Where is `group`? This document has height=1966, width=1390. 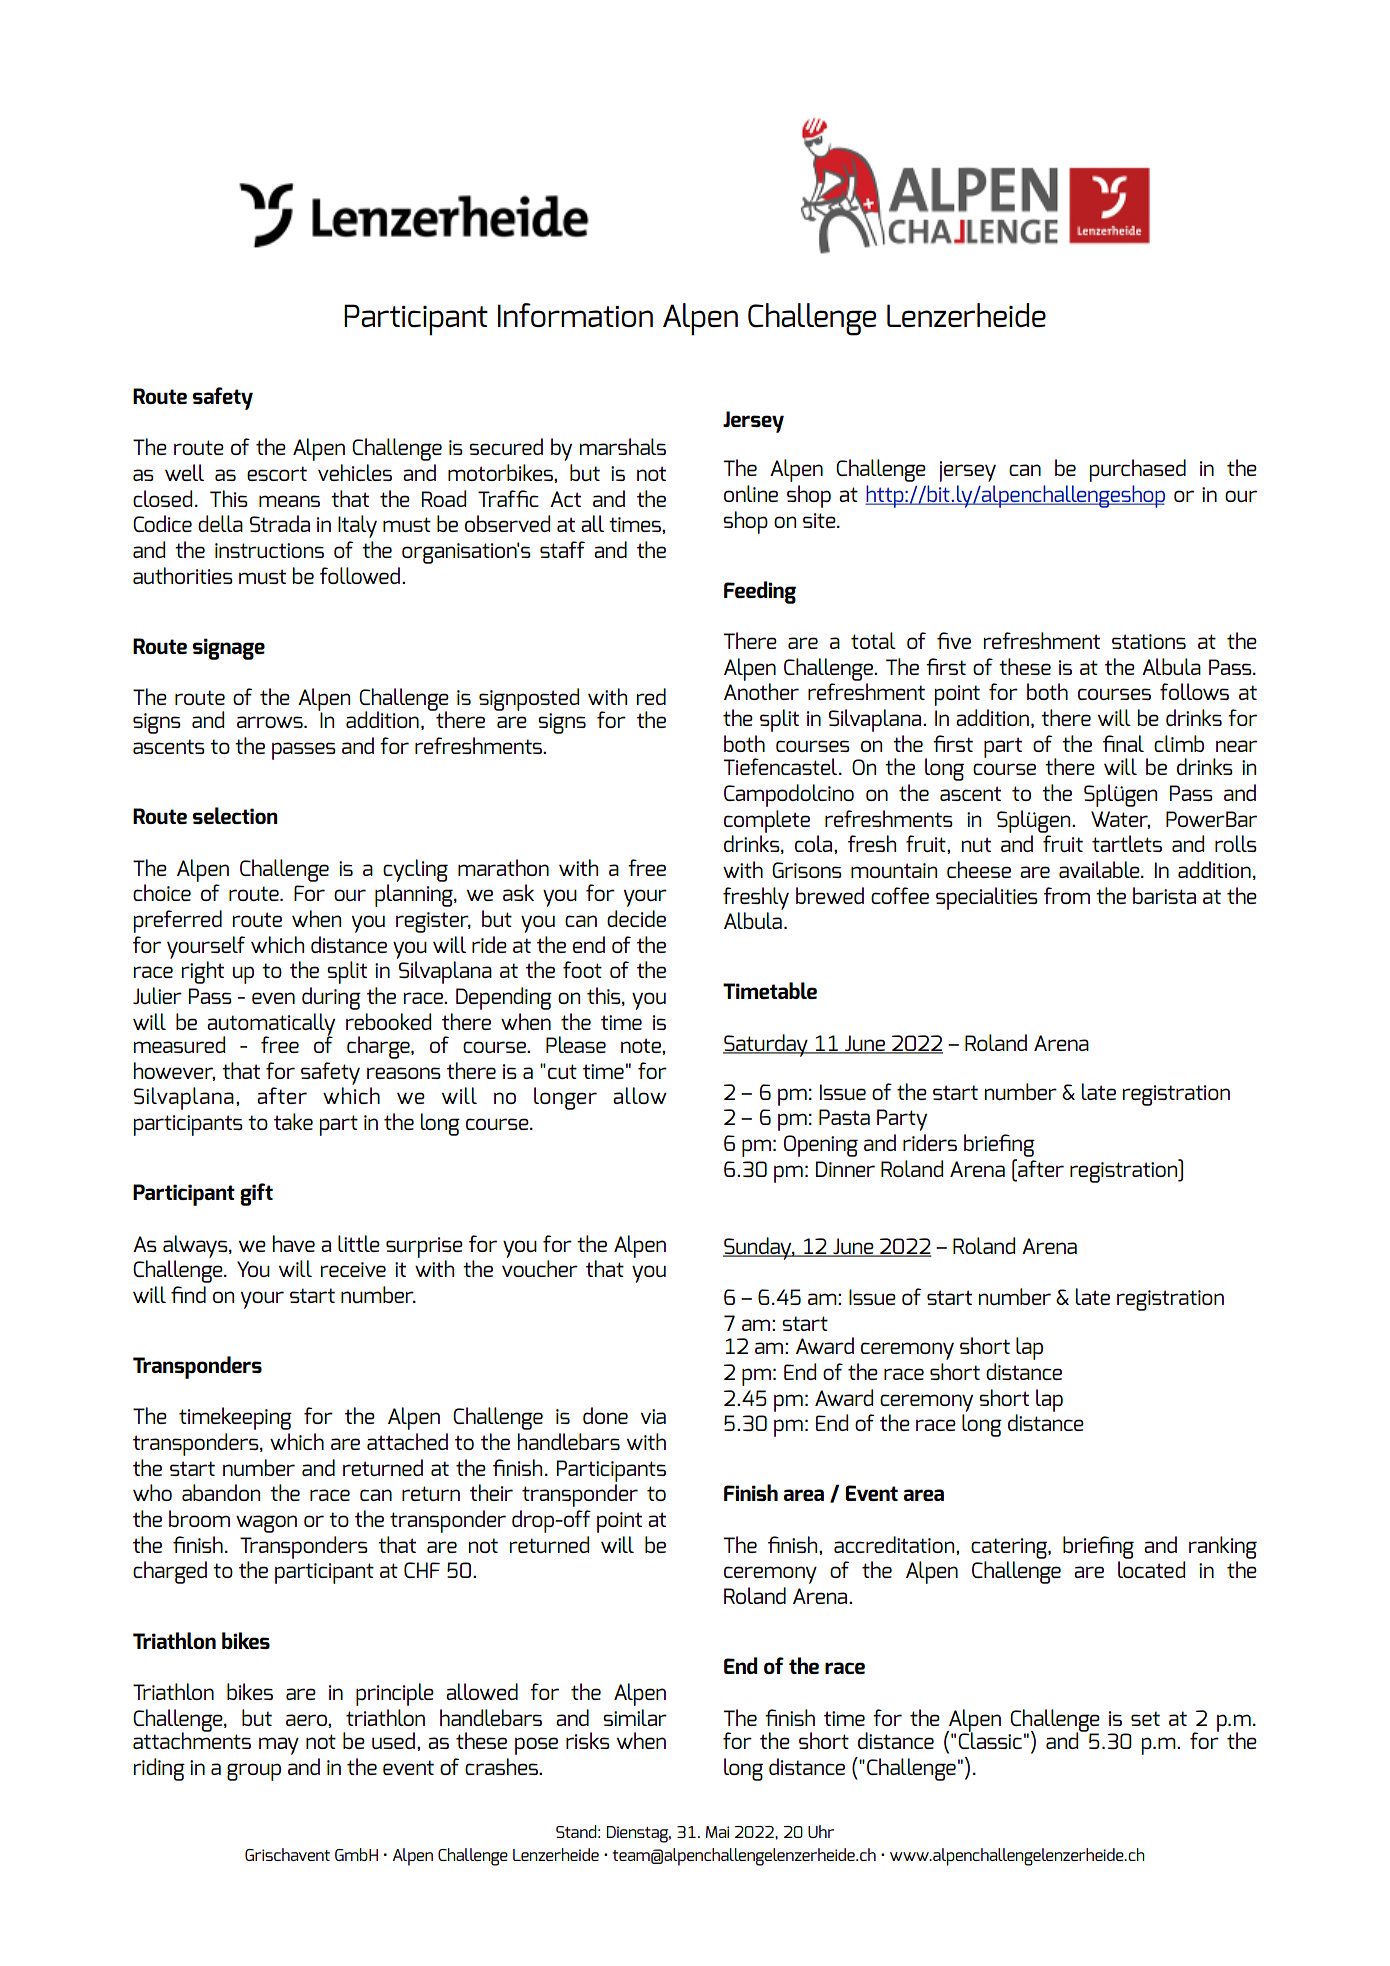 group is located at coordinates (254, 1772).
